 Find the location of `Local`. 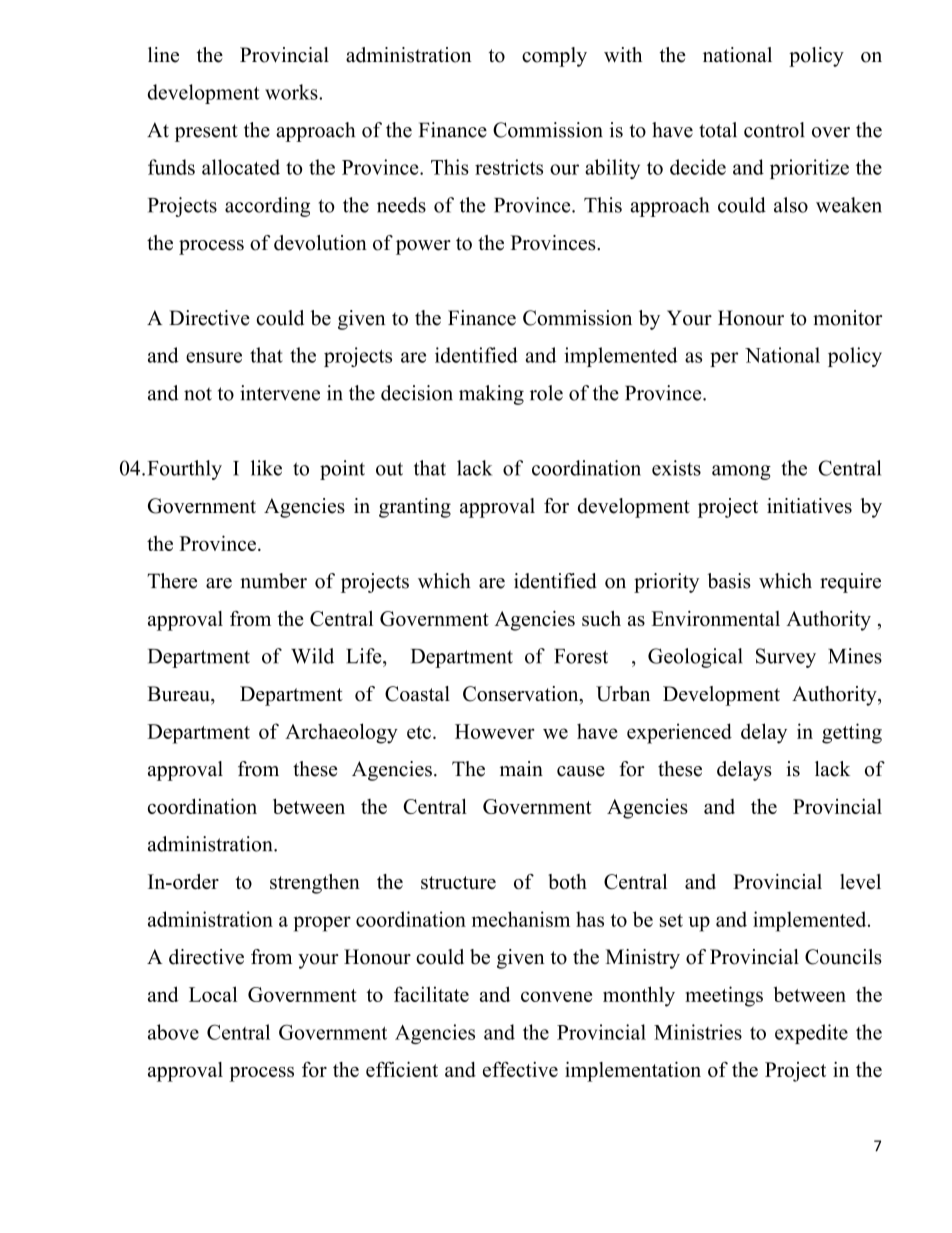

Local is located at coordinates (213, 994).
